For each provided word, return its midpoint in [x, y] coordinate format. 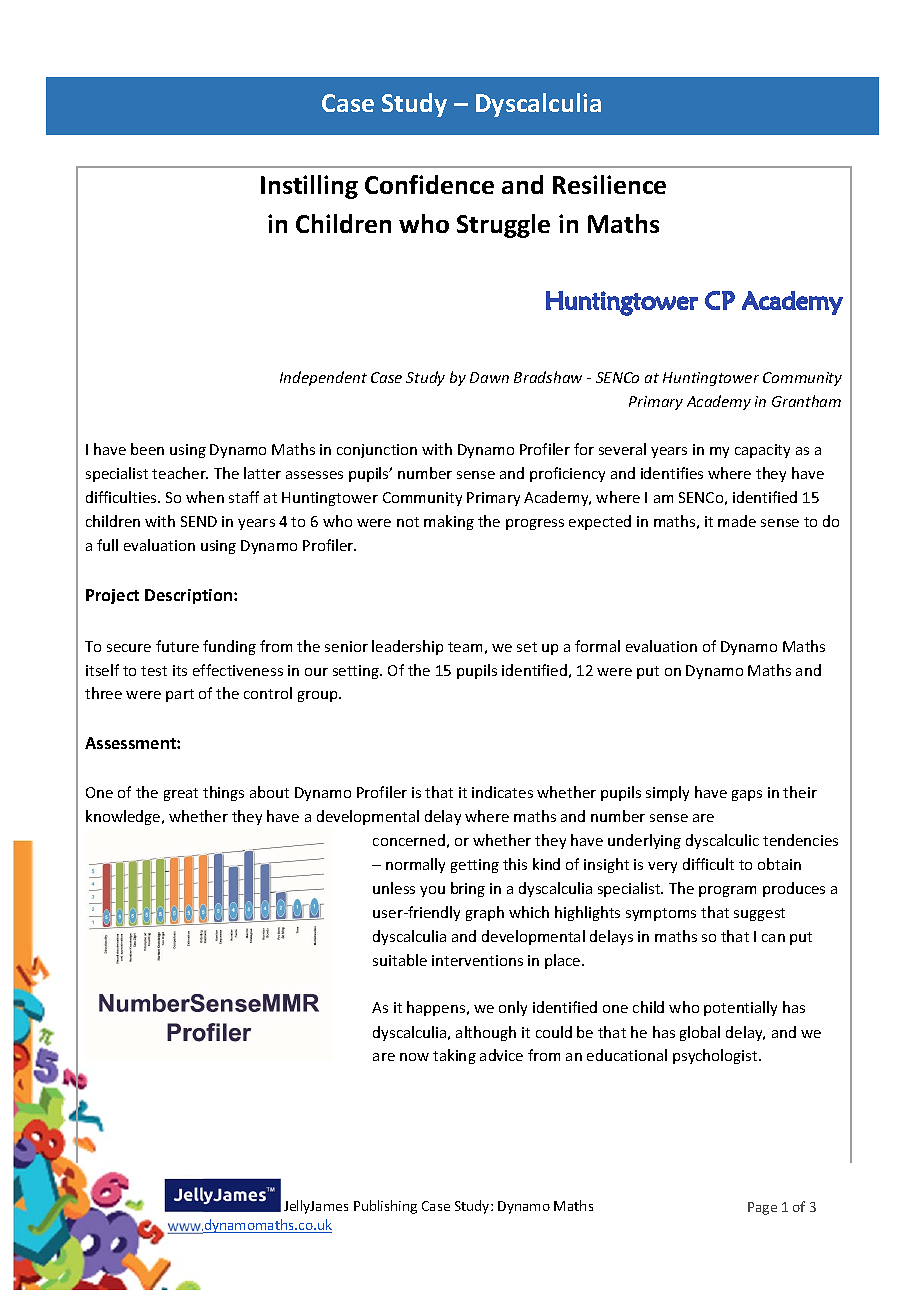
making [449, 522]
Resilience [609, 184]
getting [475, 866]
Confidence [429, 184]
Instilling [309, 187]
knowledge [124, 817]
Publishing [385, 1207]
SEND [199, 521]
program [727, 891]
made [737, 521]
